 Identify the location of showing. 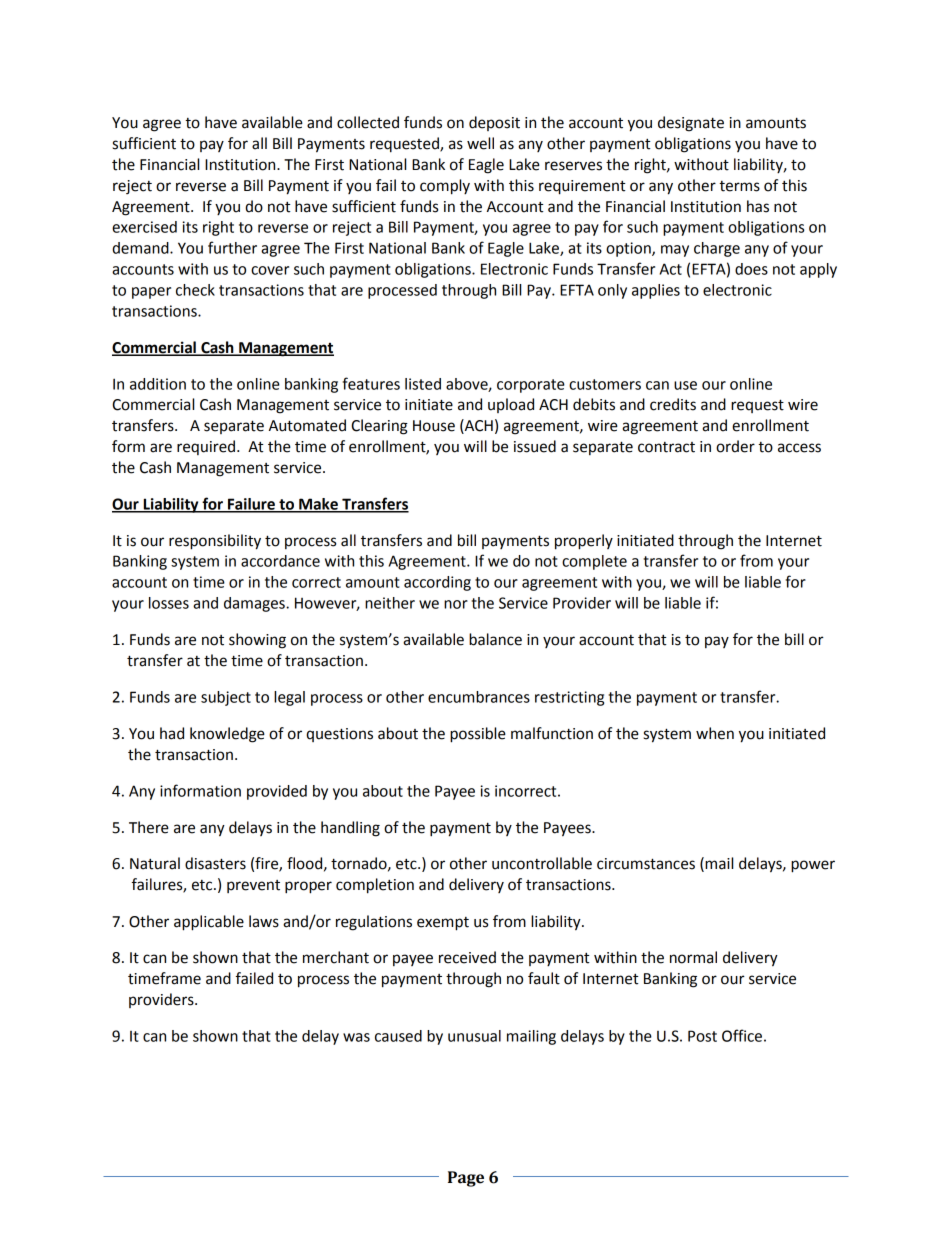
(257, 641).
